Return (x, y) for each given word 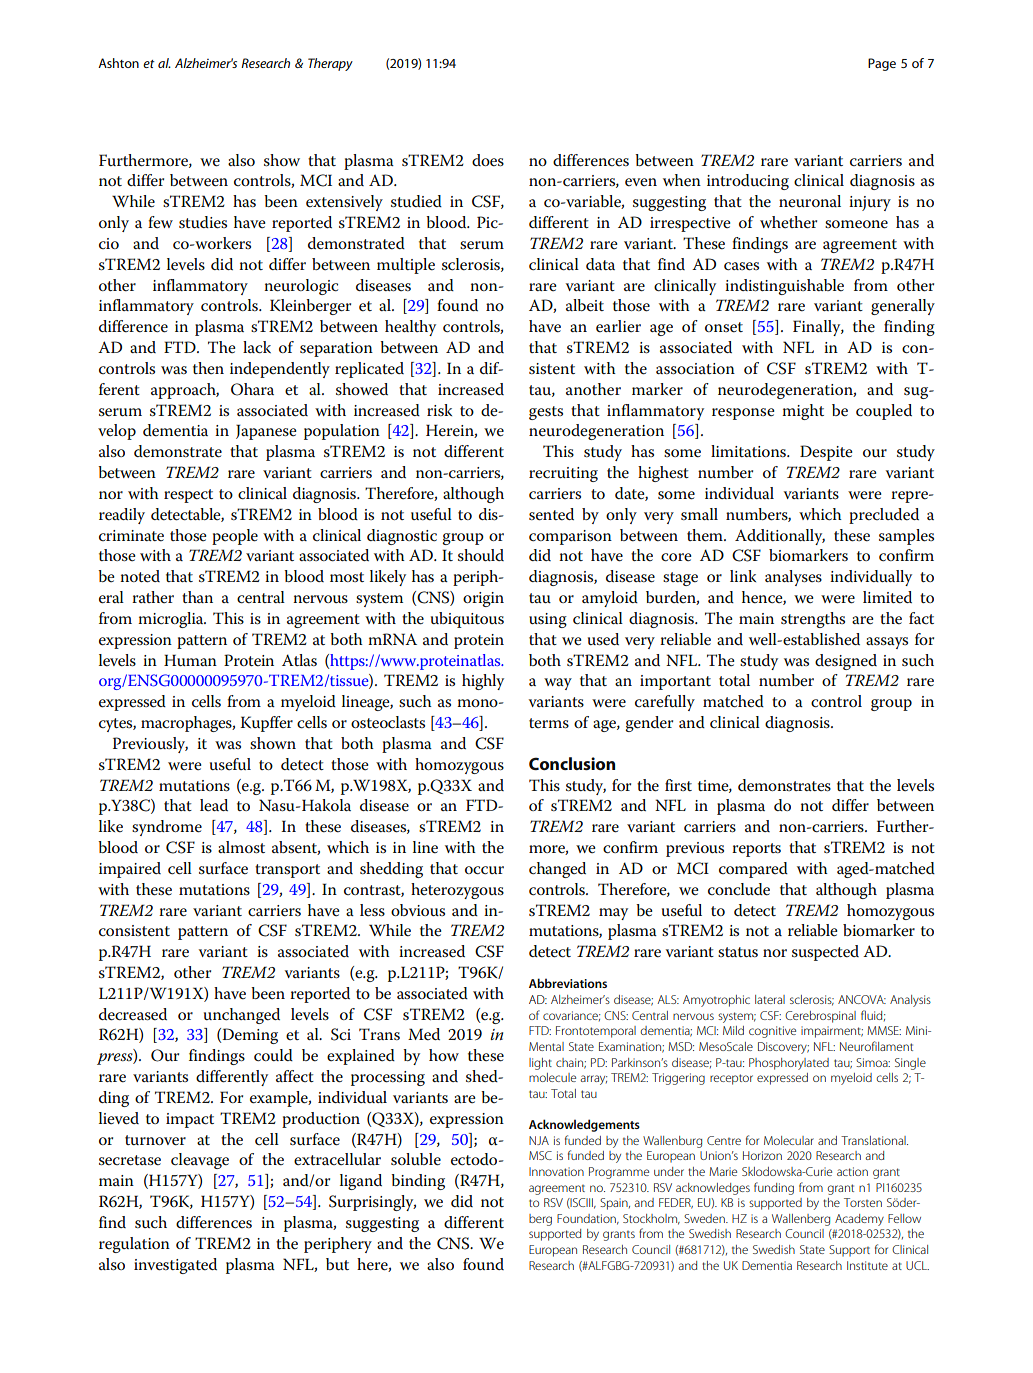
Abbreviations (568, 983)
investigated (175, 1266)
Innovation (556, 1171)
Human (190, 660)
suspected (825, 953)
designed (846, 662)
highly (483, 682)
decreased (133, 1014)
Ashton (118, 63)
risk (439, 410)
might (803, 412)
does (488, 160)
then (208, 368)
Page (882, 64)
